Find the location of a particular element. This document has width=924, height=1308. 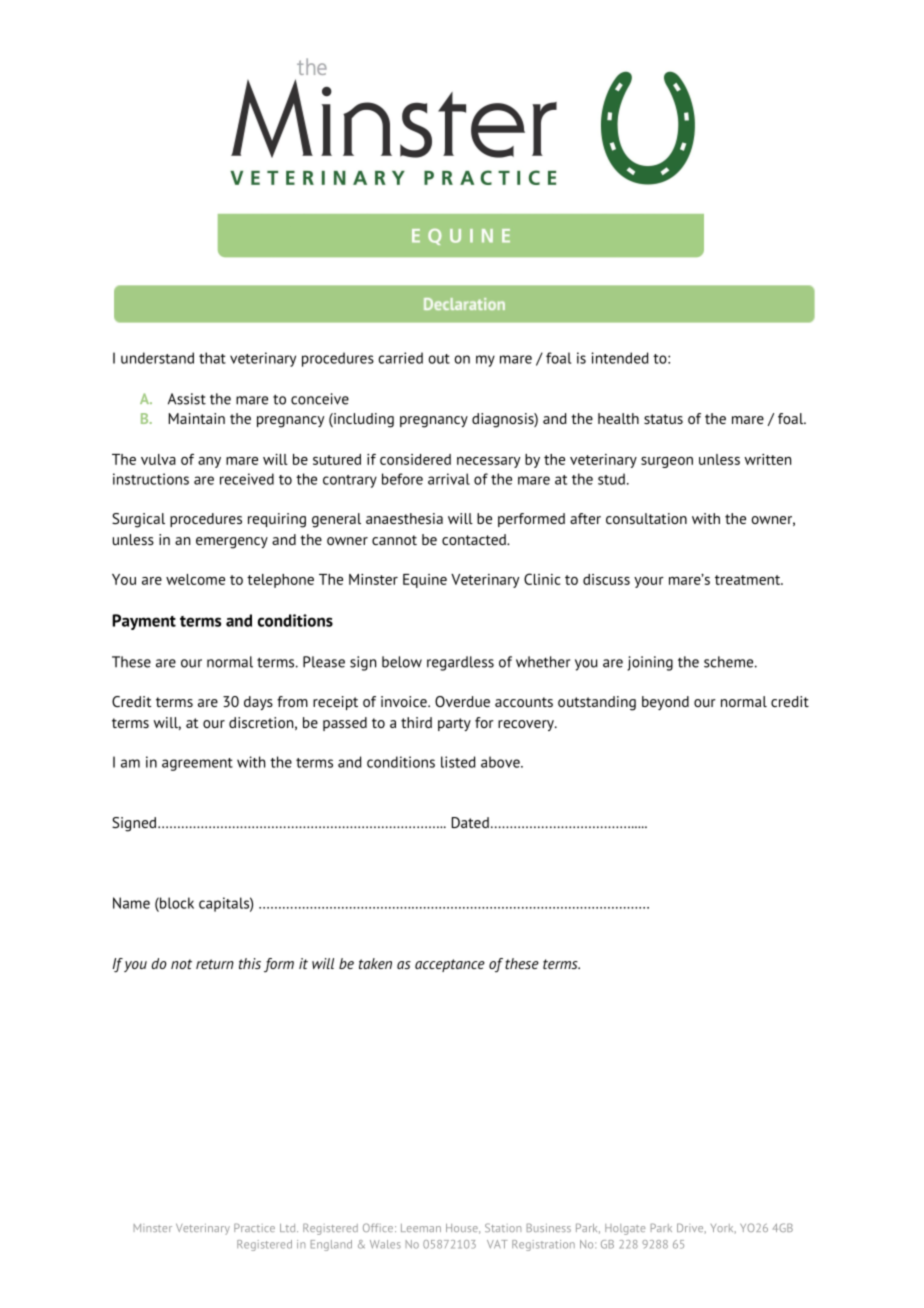

carried is located at coordinates (400, 358).
